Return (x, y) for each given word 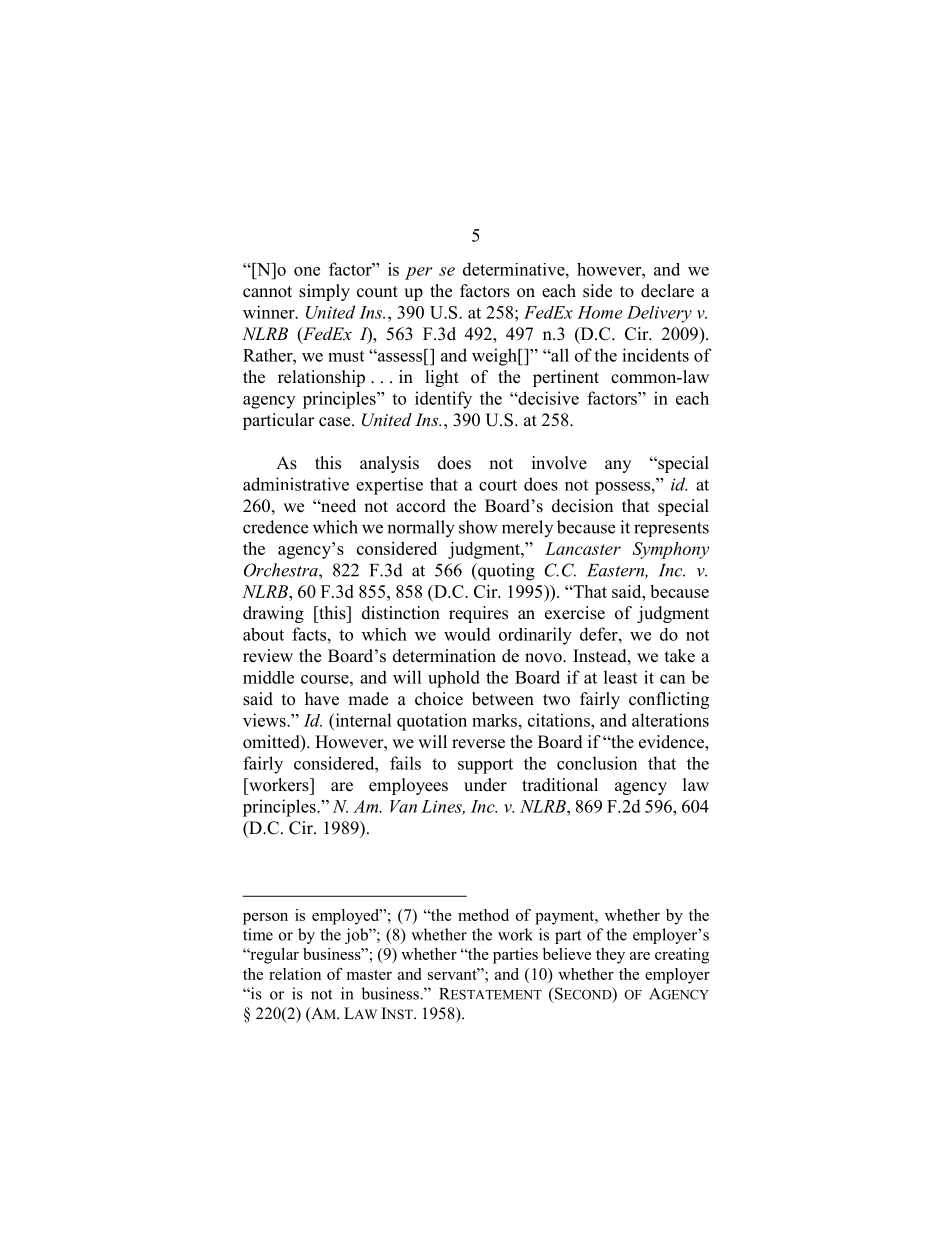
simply (324, 292)
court (498, 485)
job (357, 936)
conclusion (597, 763)
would (467, 634)
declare (667, 291)
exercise (575, 613)
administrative (296, 484)
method (483, 915)
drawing (273, 614)
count (377, 292)
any (618, 466)
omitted (272, 743)
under (485, 785)
